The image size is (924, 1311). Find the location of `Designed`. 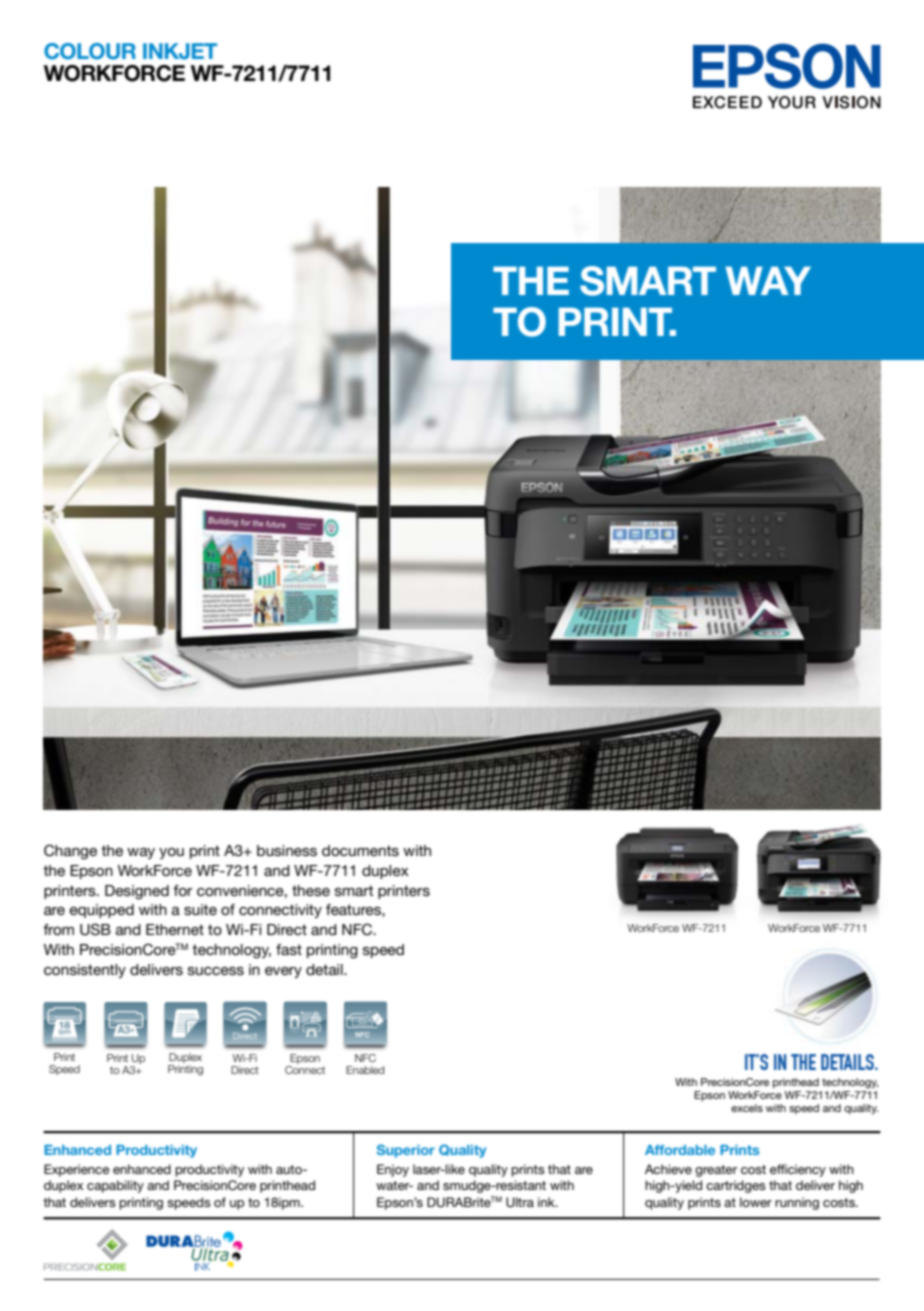

Designed is located at coordinates (137, 892).
